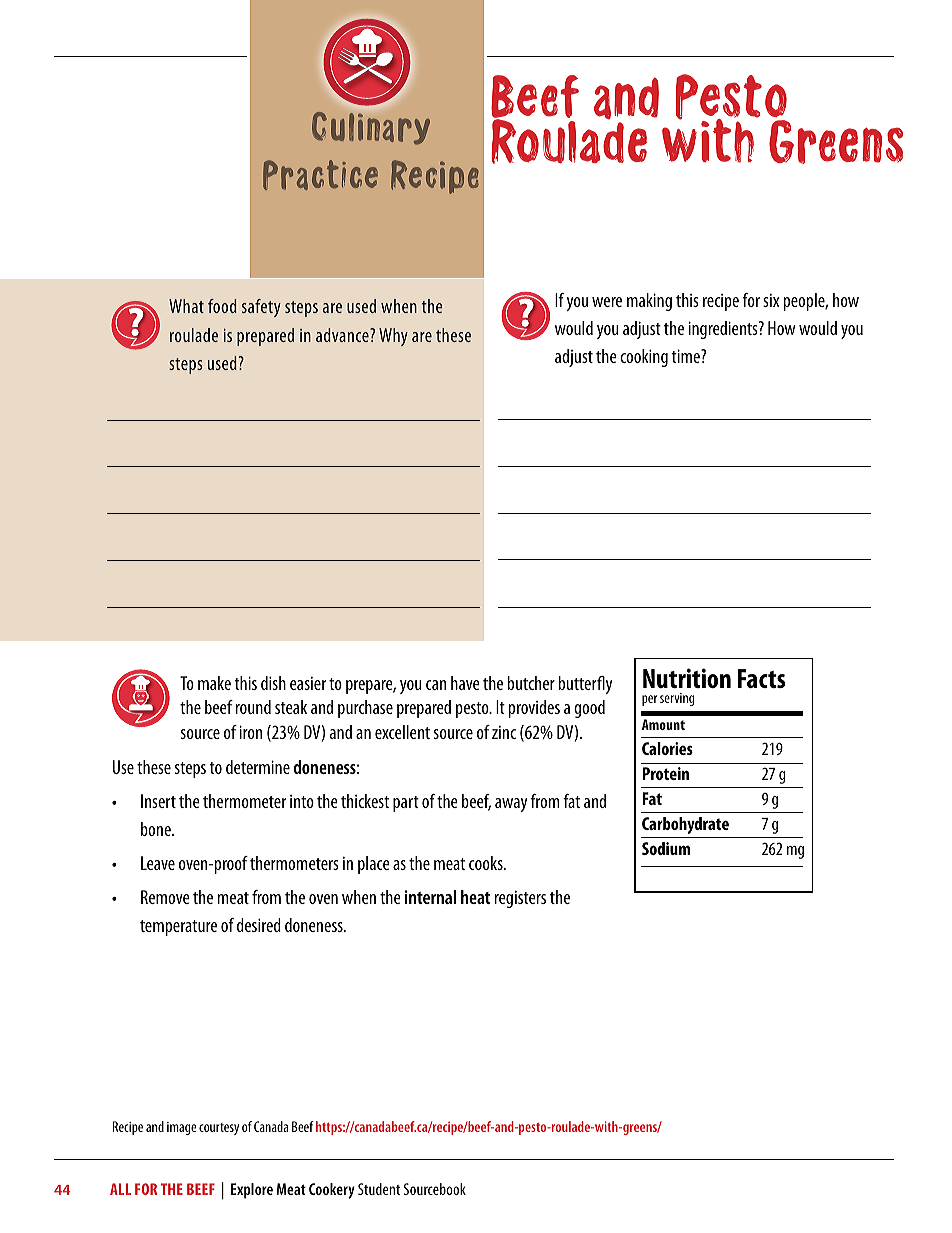 Image resolution: width=952 pixels, height=1233 pixels. Describe the element at coordinates (320, 175) in the page. I see `Practice` at that location.
